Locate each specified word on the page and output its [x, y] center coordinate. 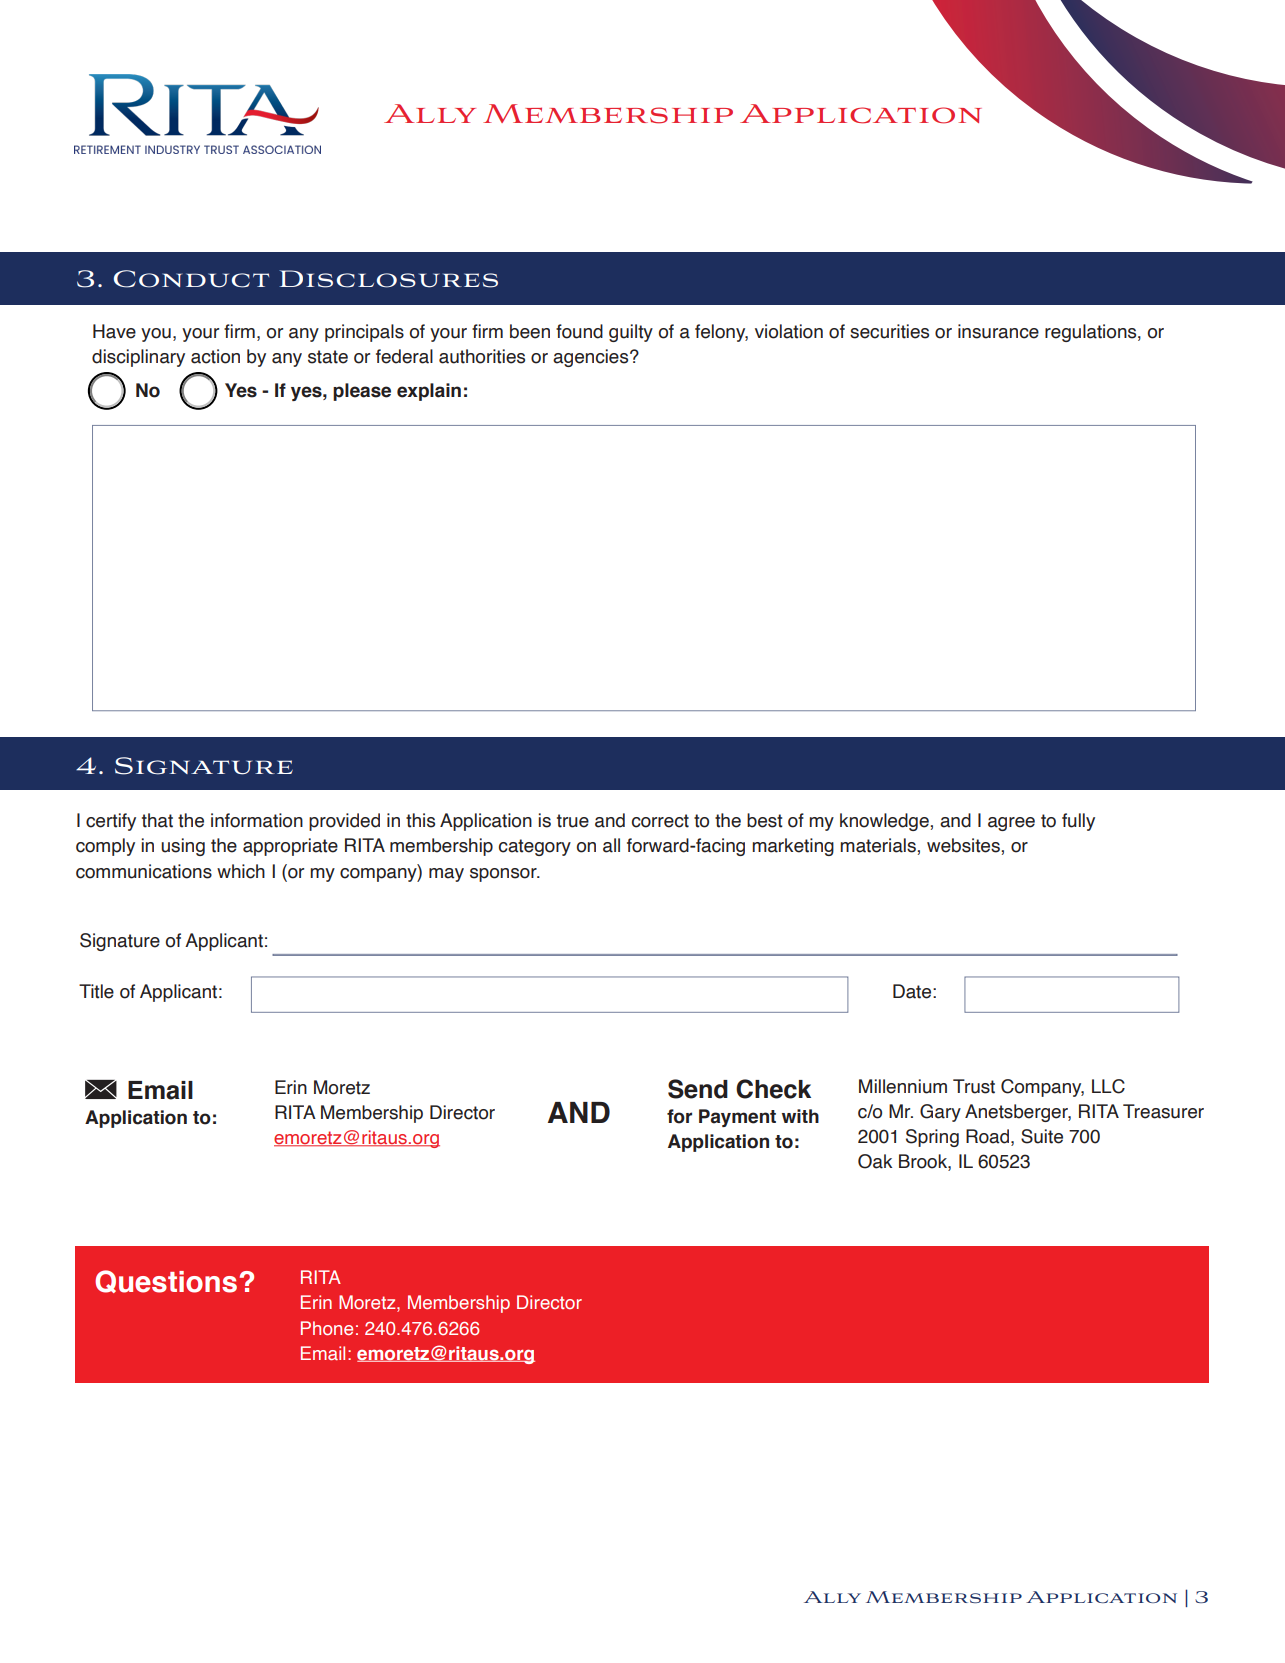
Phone [327, 1328]
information [257, 820]
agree [1011, 824]
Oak [875, 1161]
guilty [631, 333]
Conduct [191, 279]
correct [660, 821]
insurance [998, 331]
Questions [166, 1281]
